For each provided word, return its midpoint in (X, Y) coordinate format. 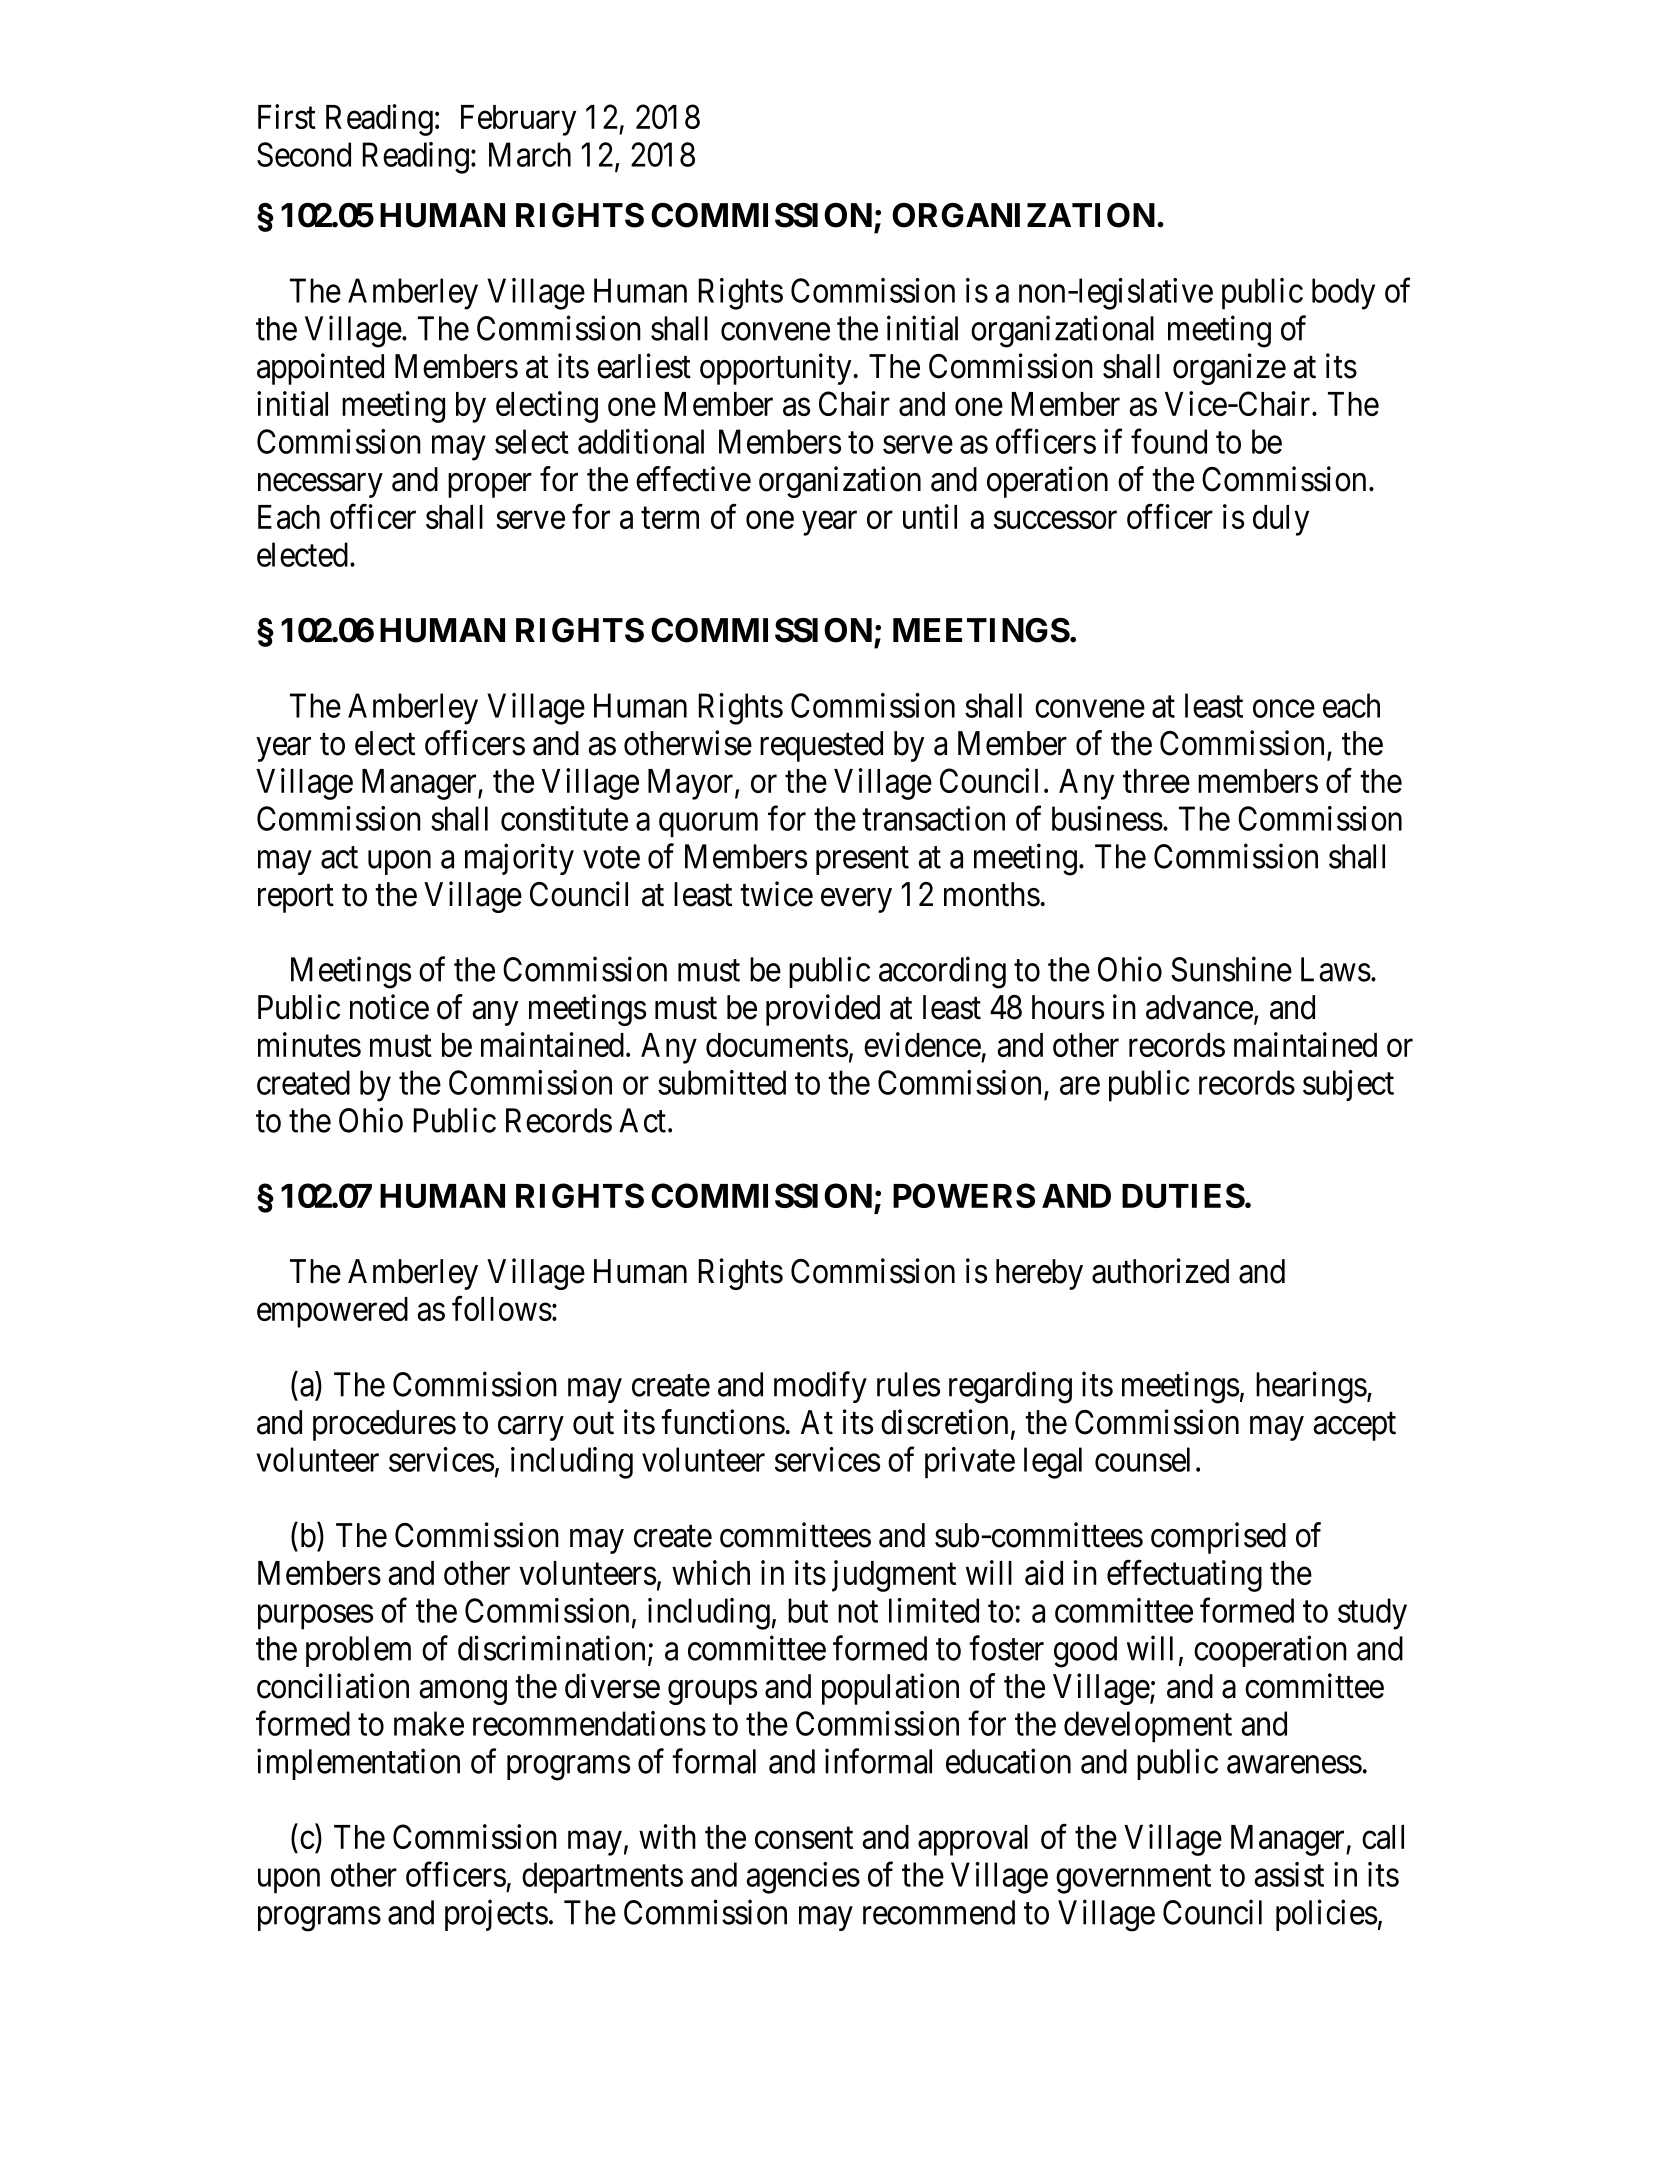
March (530, 154)
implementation (358, 1764)
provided (823, 1010)
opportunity (775, 369)
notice (389, 1007)
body (1343, 294)
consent (804, 1838)
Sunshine (1231, 969)
